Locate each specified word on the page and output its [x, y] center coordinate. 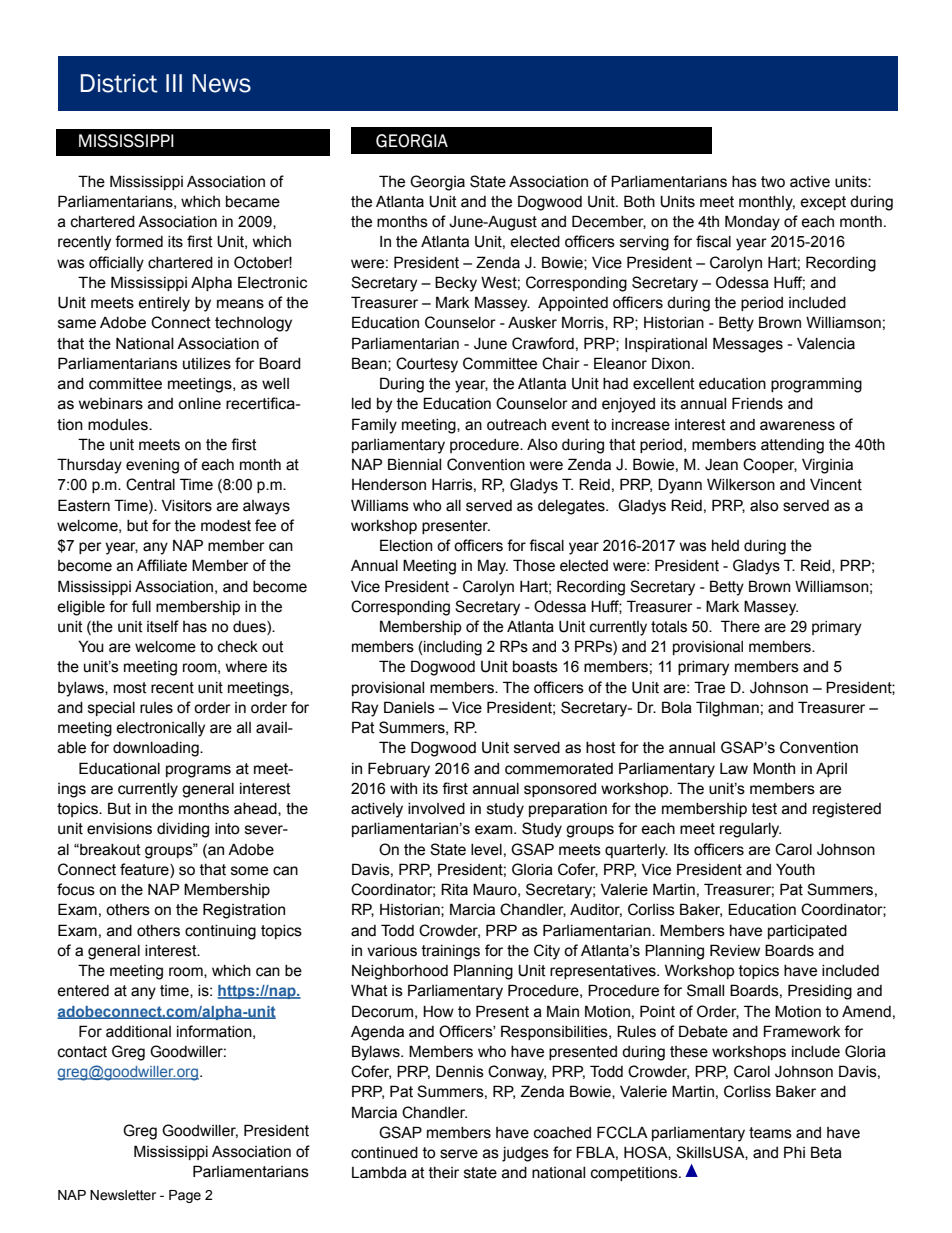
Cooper [770, 465]
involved [436, 809]
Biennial [414, 464]
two [773, 182]
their [444, 1173]
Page [185, 1196]
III [174, 83]
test [764, 809]
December [609, 222]
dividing [183, 830]
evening [152, 466]
